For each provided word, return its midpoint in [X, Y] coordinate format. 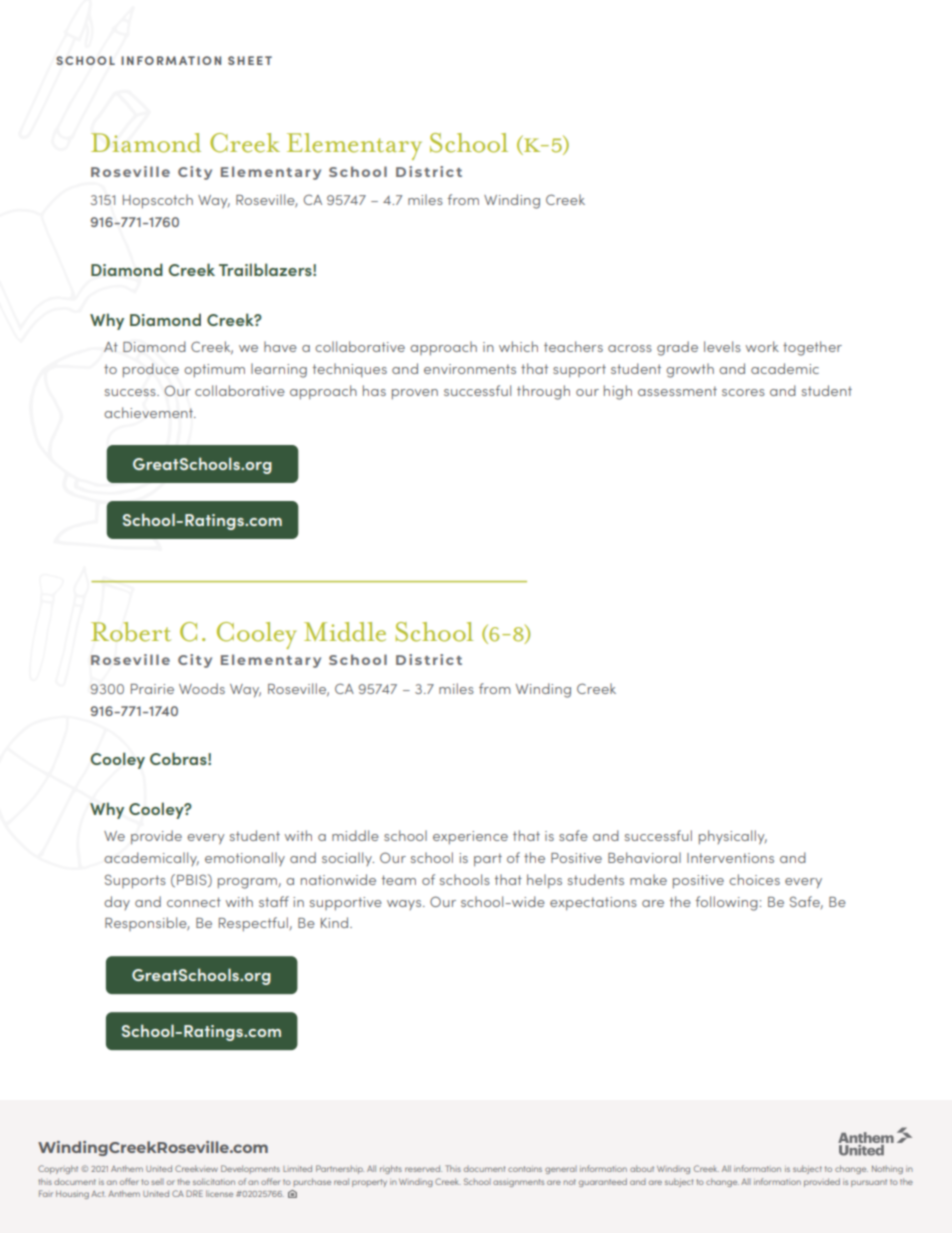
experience [470, 837]
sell [157, 1182]
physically [733, 837]
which [518, 346]
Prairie [152, 689]
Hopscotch [158, 201]
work [762, 346]
